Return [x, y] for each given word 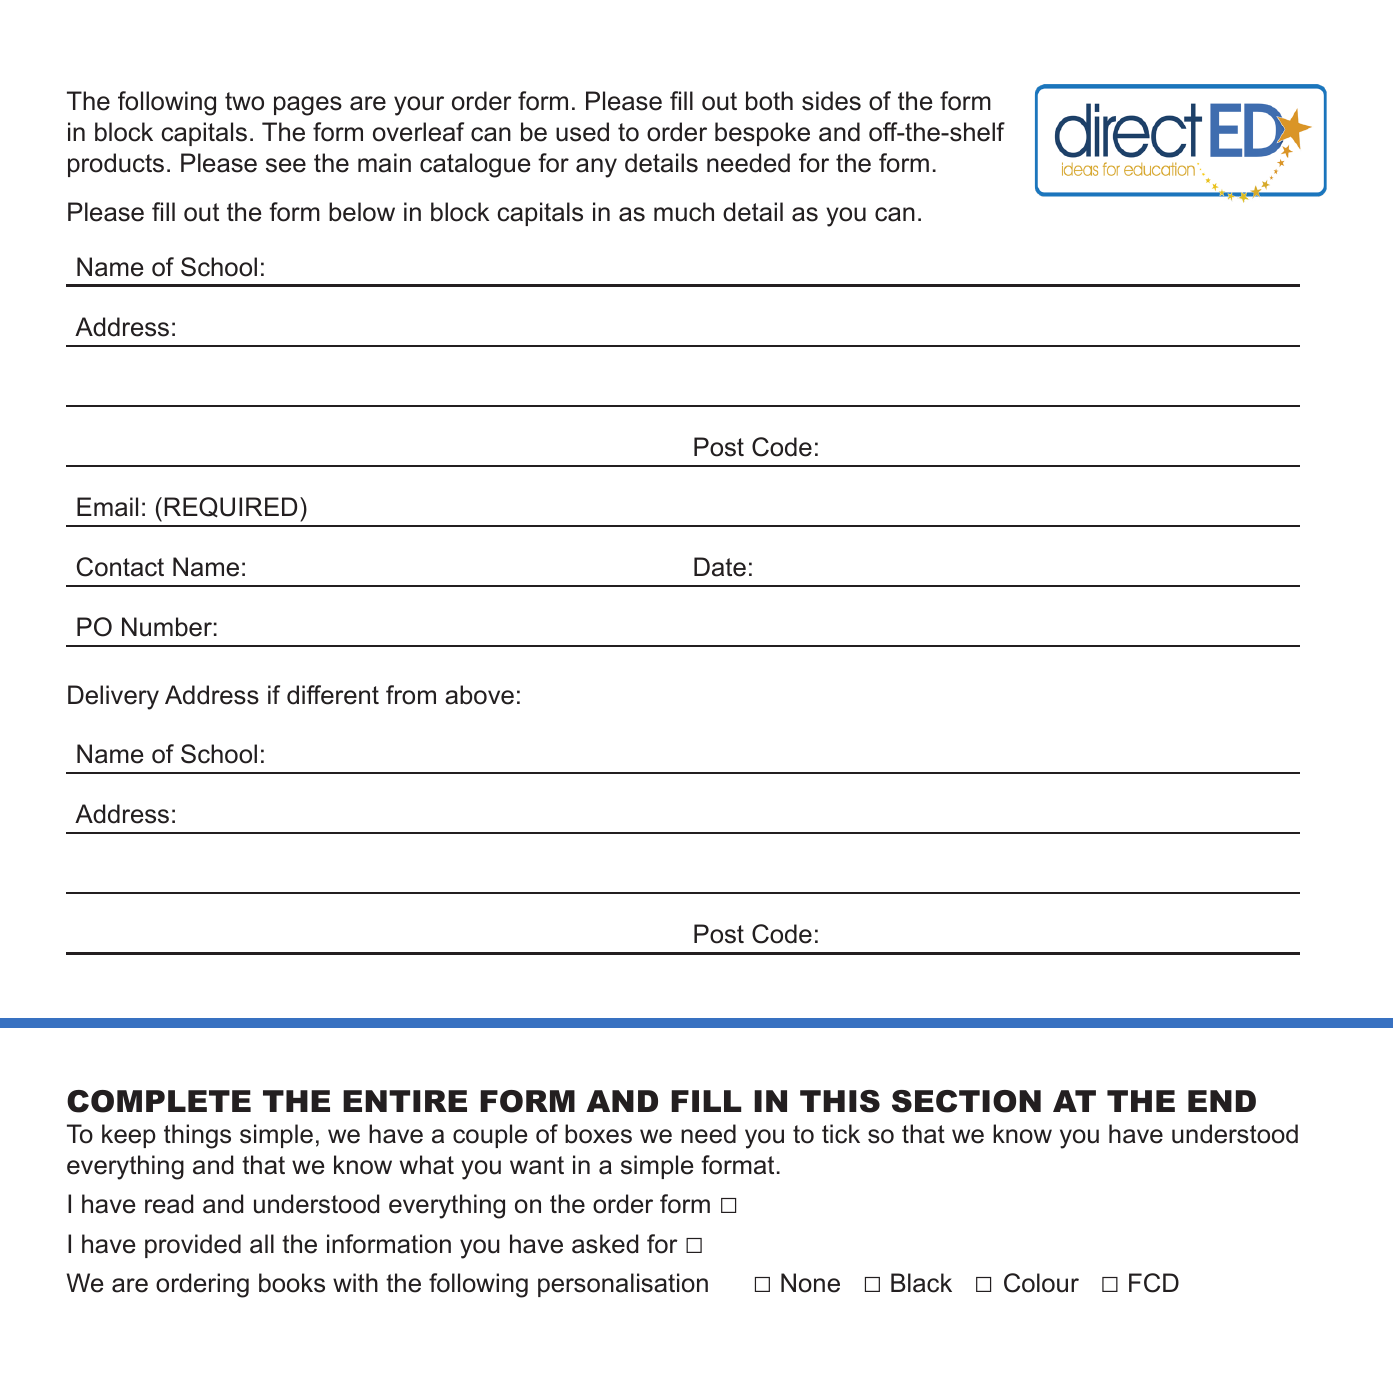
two [244, 101]
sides [831, 101]
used [582, 132]
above [479, 695]
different [333, 695]
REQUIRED [230, 507]
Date [720, 567]
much [684, 212]
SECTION [966, 1101]
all [262, 1244]
